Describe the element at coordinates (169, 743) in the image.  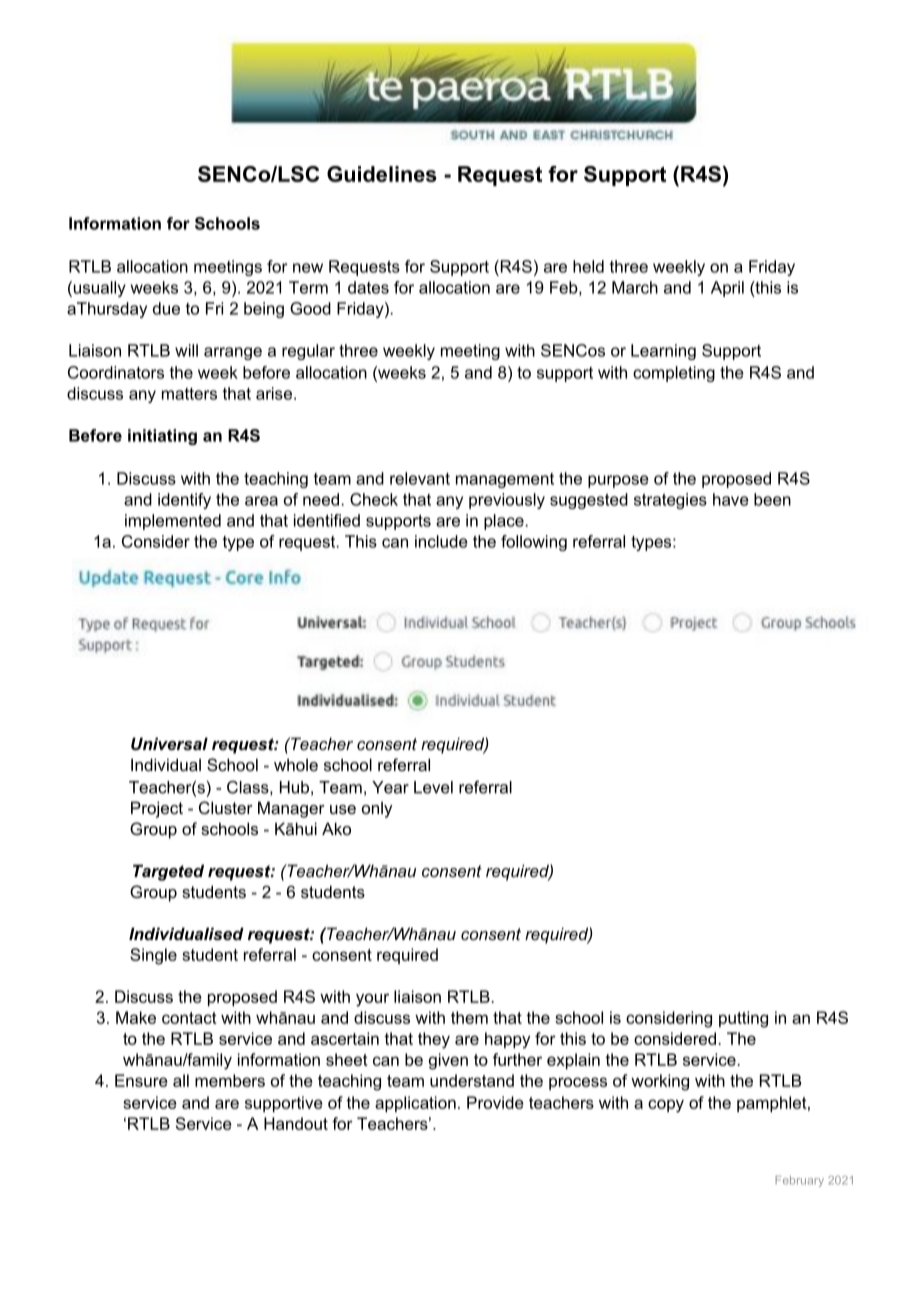
I see `Universal` at that location.
